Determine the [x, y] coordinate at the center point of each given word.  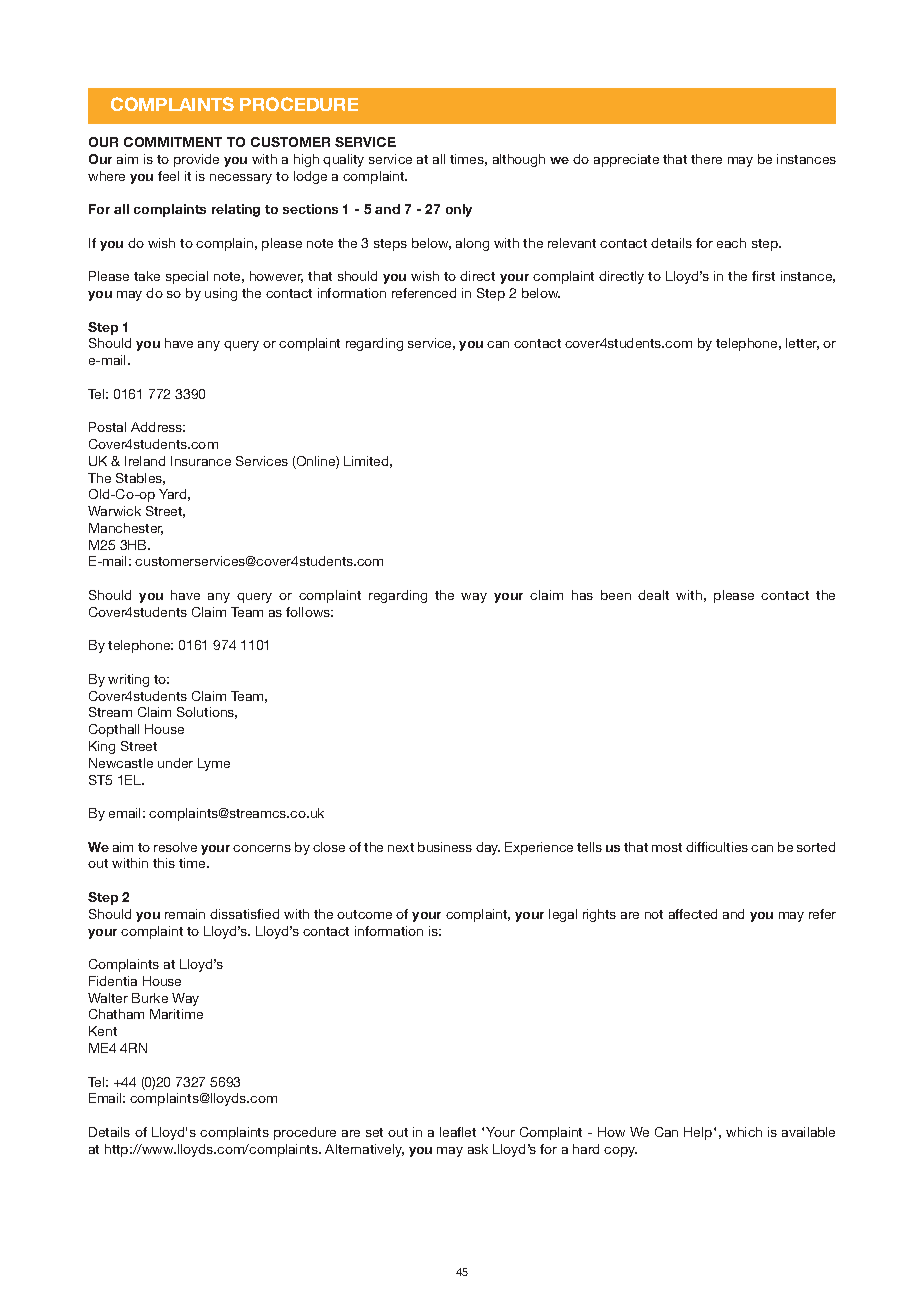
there [706, 159]
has [582, 595]
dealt [653, 595]
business [445, 847]
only [459, 210]
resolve [175, 847]
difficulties [717, 847]
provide [196, 160]
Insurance [201, 461]
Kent [103, 1031]
